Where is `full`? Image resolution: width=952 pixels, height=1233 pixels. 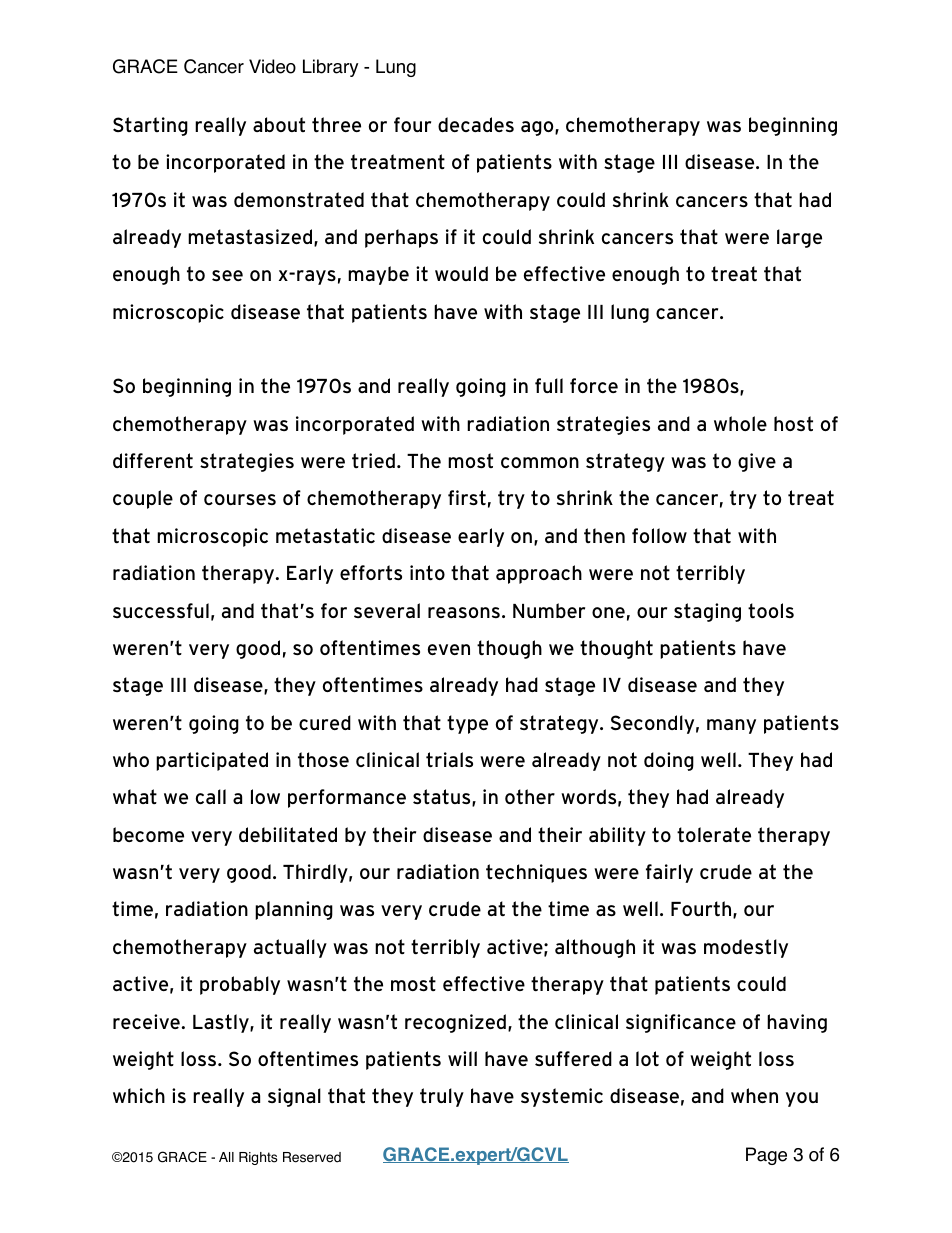
full is located at coordinates (549, 385).
